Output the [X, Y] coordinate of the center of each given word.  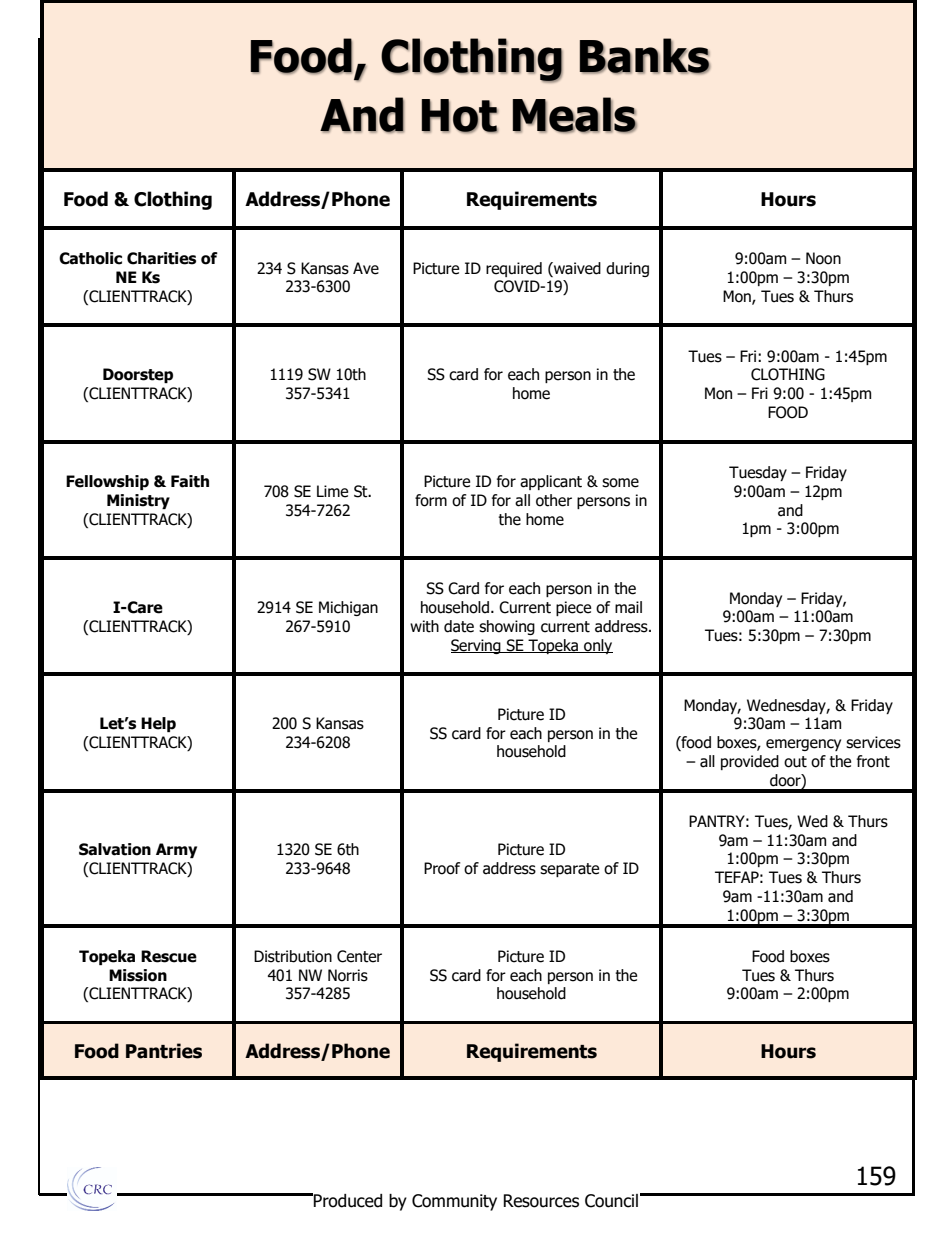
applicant [551, 482]
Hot [459, 116]
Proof [442, 868]
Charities [161, 258]
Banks [645, 56]
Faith [190, 481]
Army [176, 850]
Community [454, 1202]
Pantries [164, 1051]
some [620, 483]
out [795, 762]
